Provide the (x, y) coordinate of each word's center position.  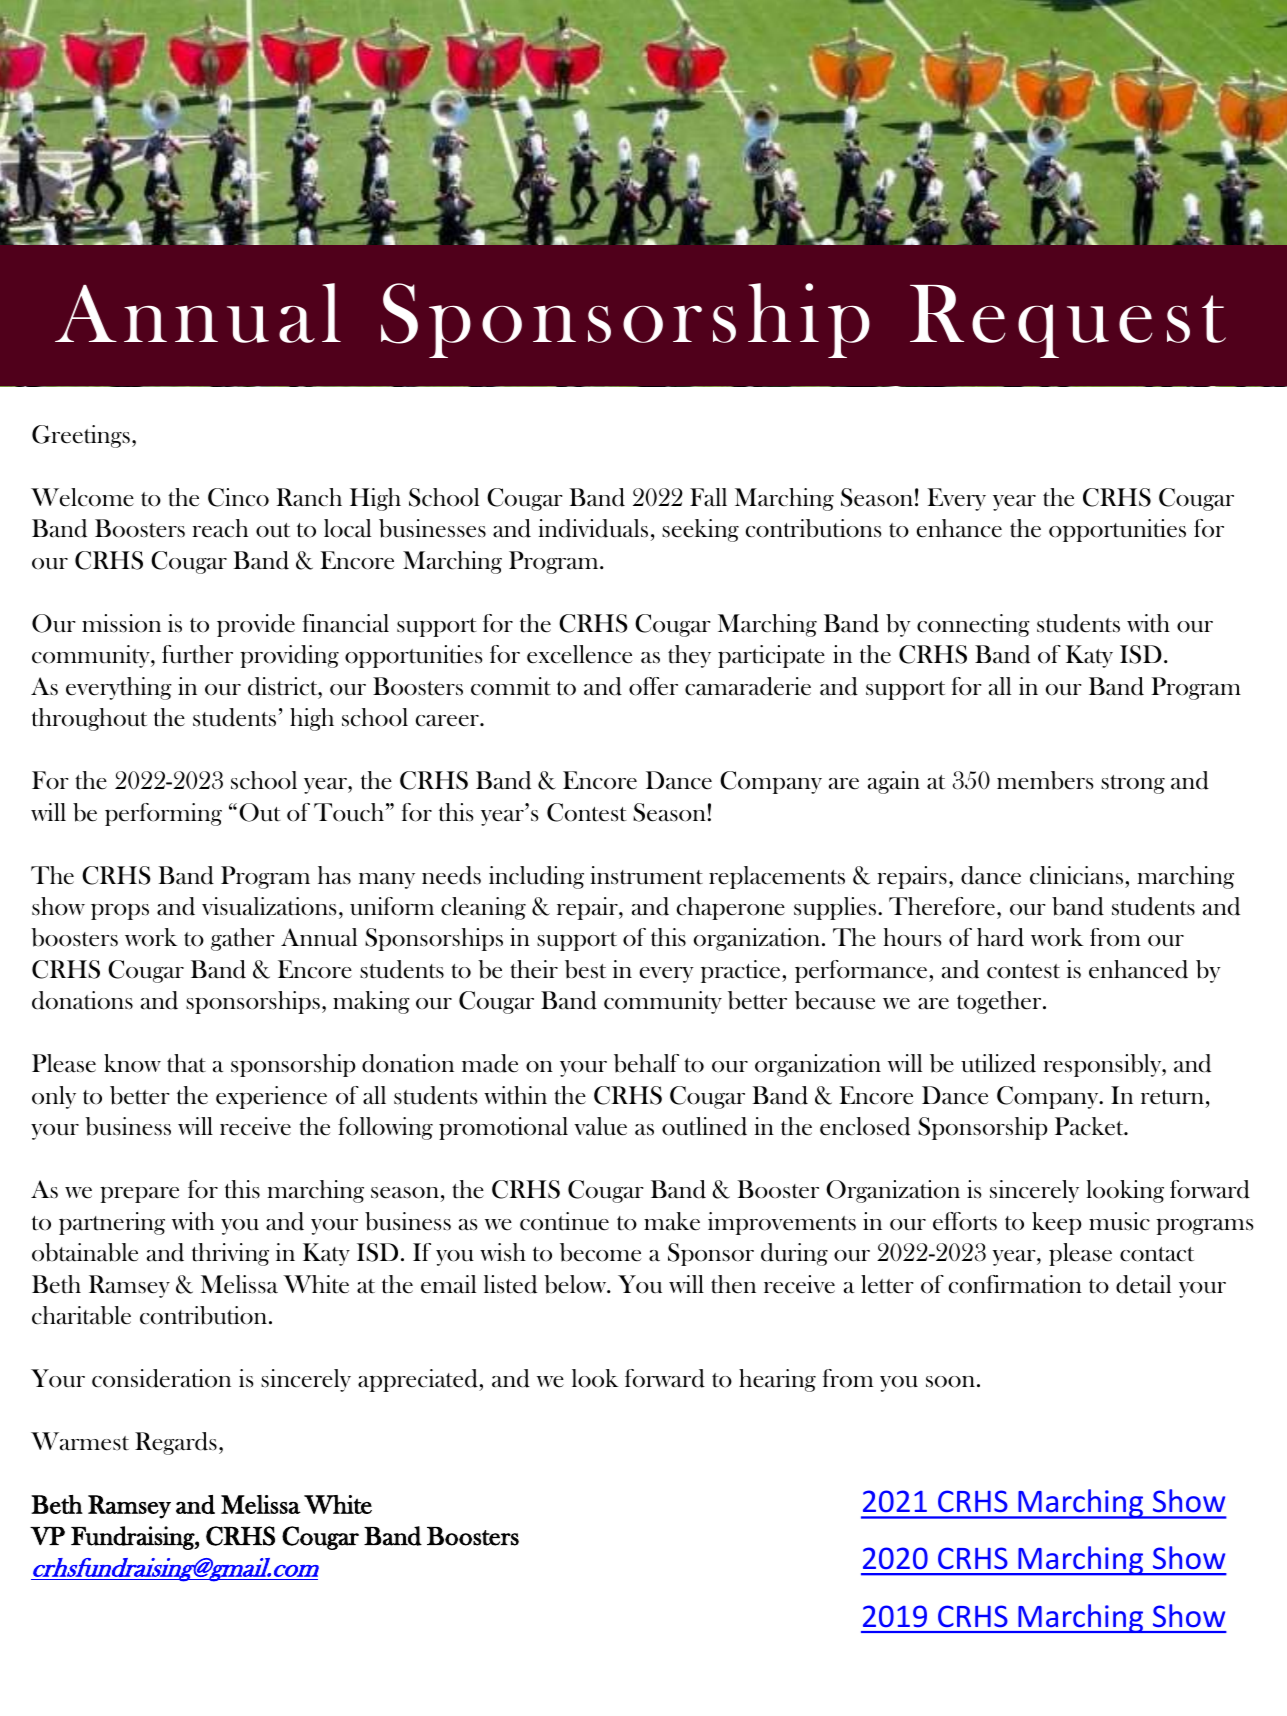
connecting (973, 625)
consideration (161, 1378)
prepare (139, 1194)
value (600, 1126)
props (120, 911)
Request (1068, 321)
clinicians (1076, 875)
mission (121, 623)
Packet (1090, 1126)
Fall (708, 497)
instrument (646, 875)
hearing (777, 1380)
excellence (579, 654)
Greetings (81, 436)
